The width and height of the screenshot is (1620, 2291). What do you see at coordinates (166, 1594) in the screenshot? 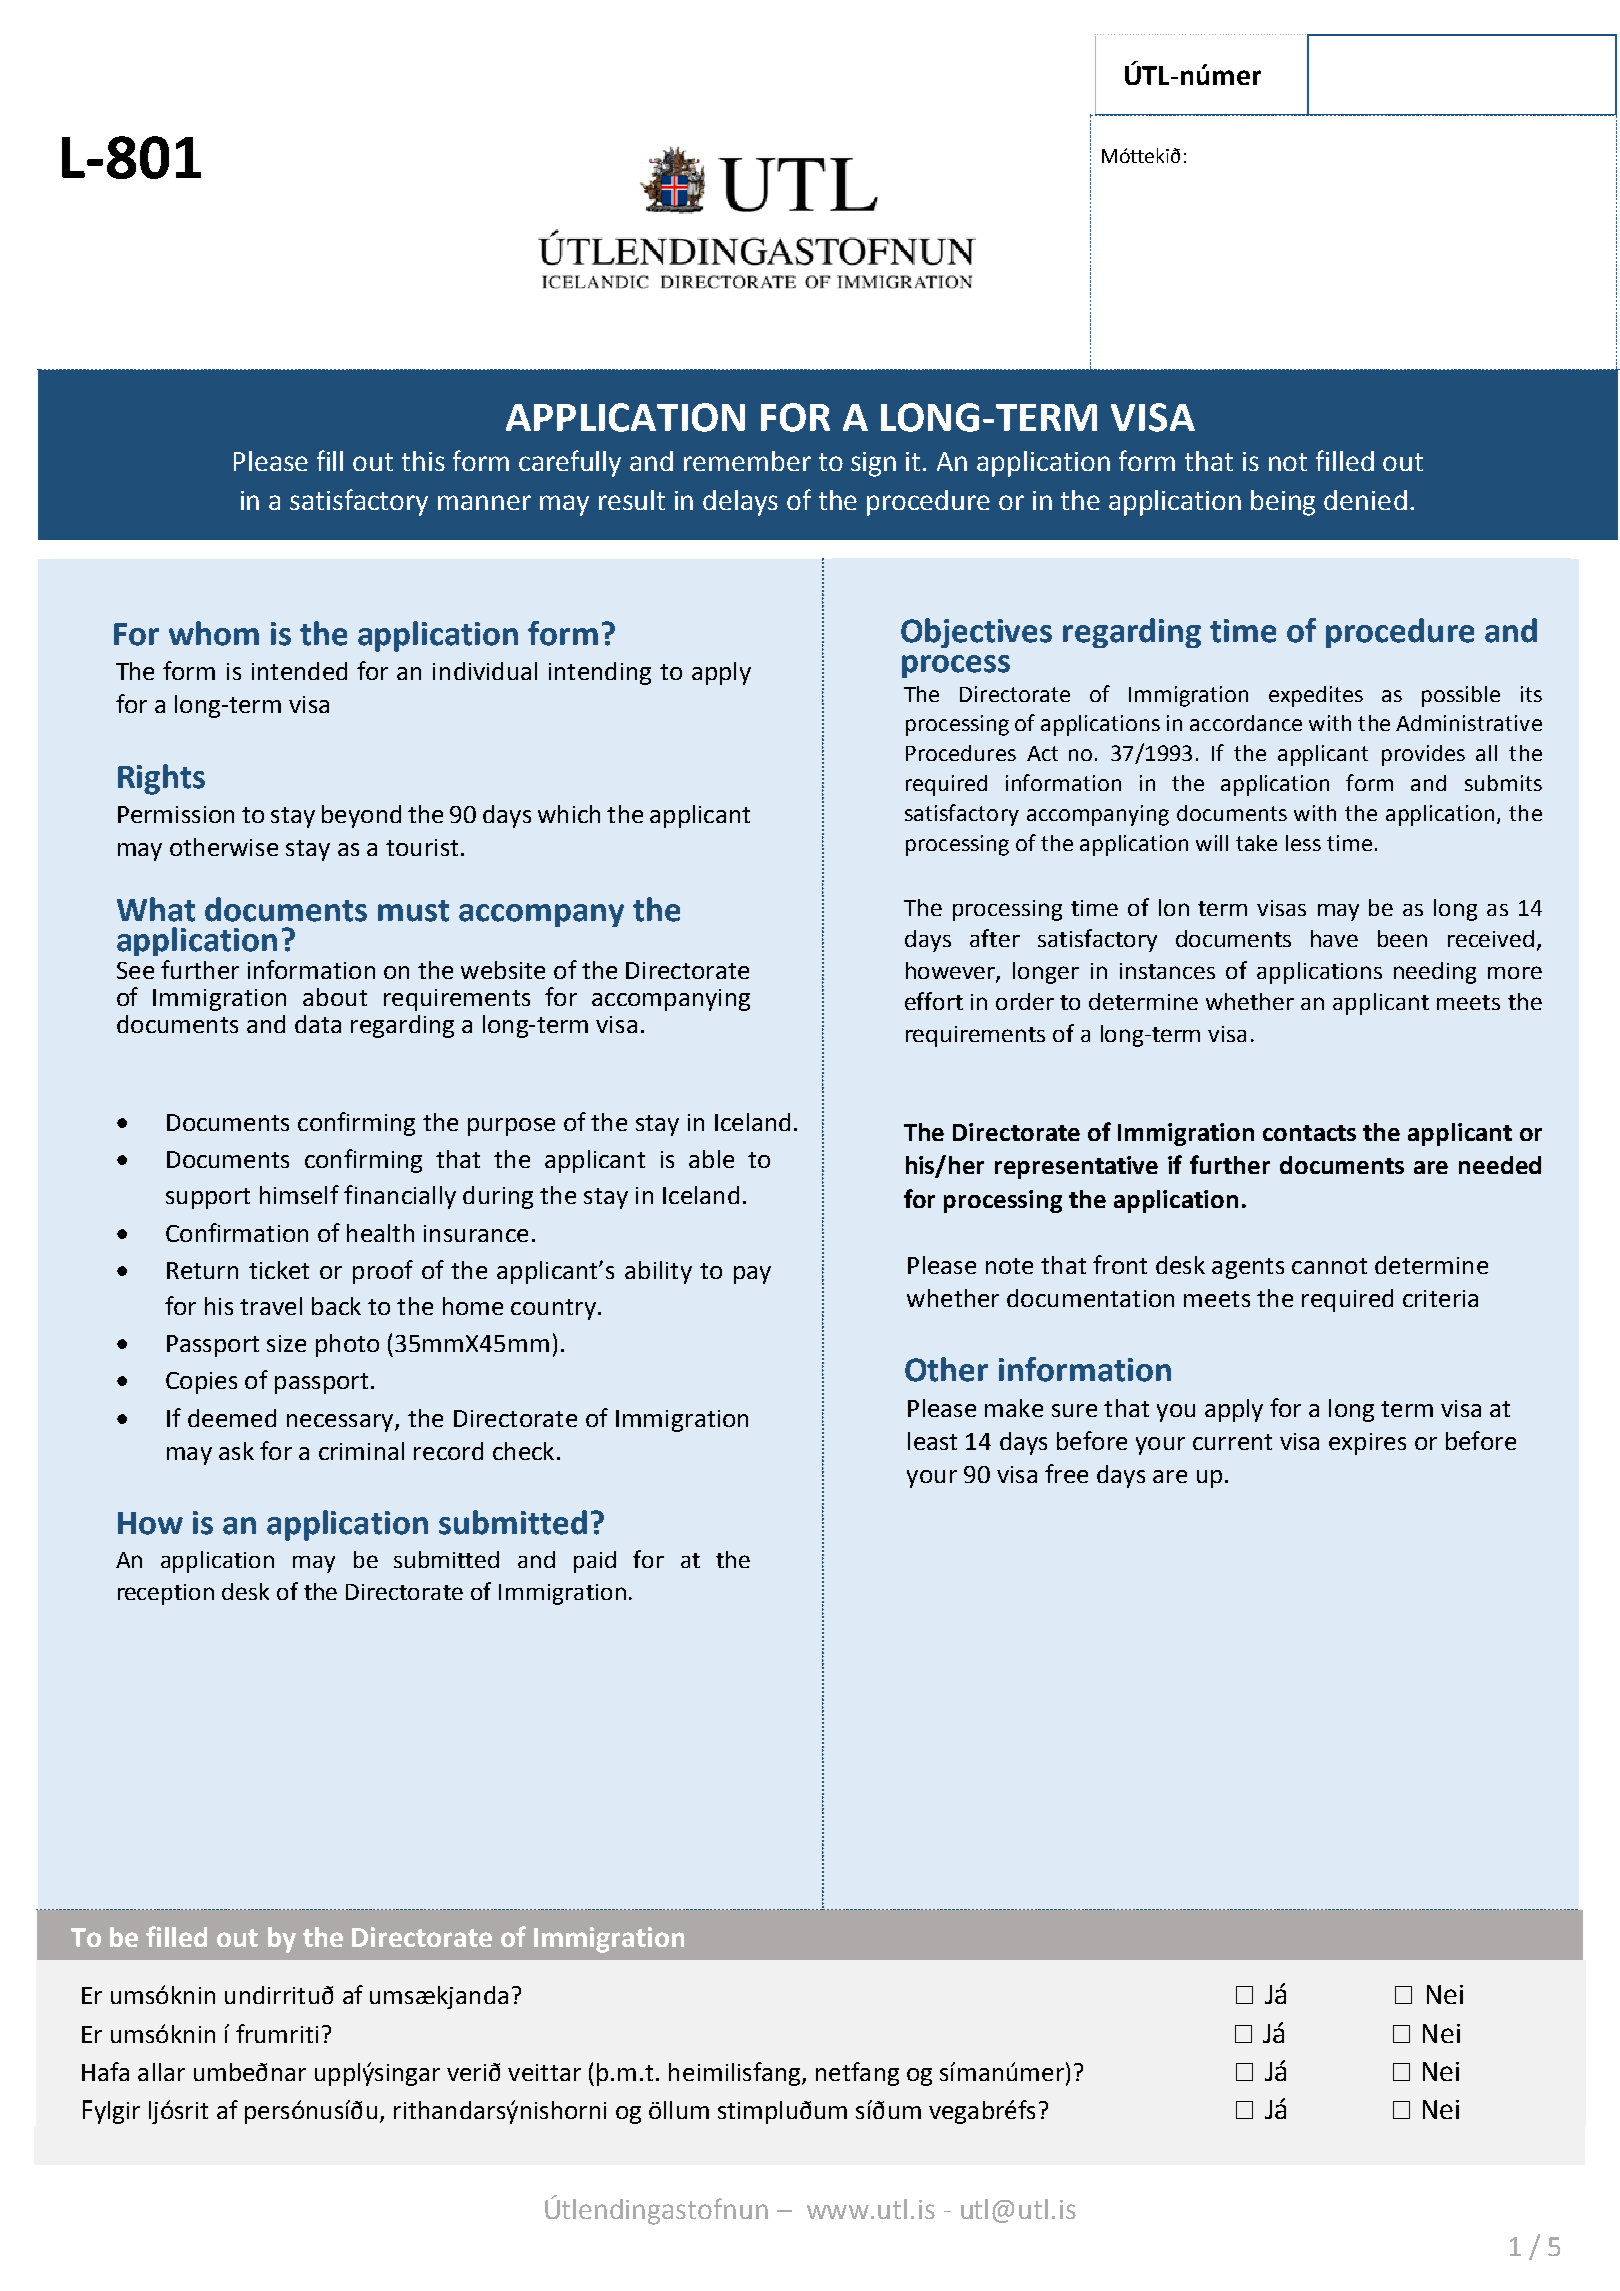
I see `reception` at bounding box center [166, 1594].
